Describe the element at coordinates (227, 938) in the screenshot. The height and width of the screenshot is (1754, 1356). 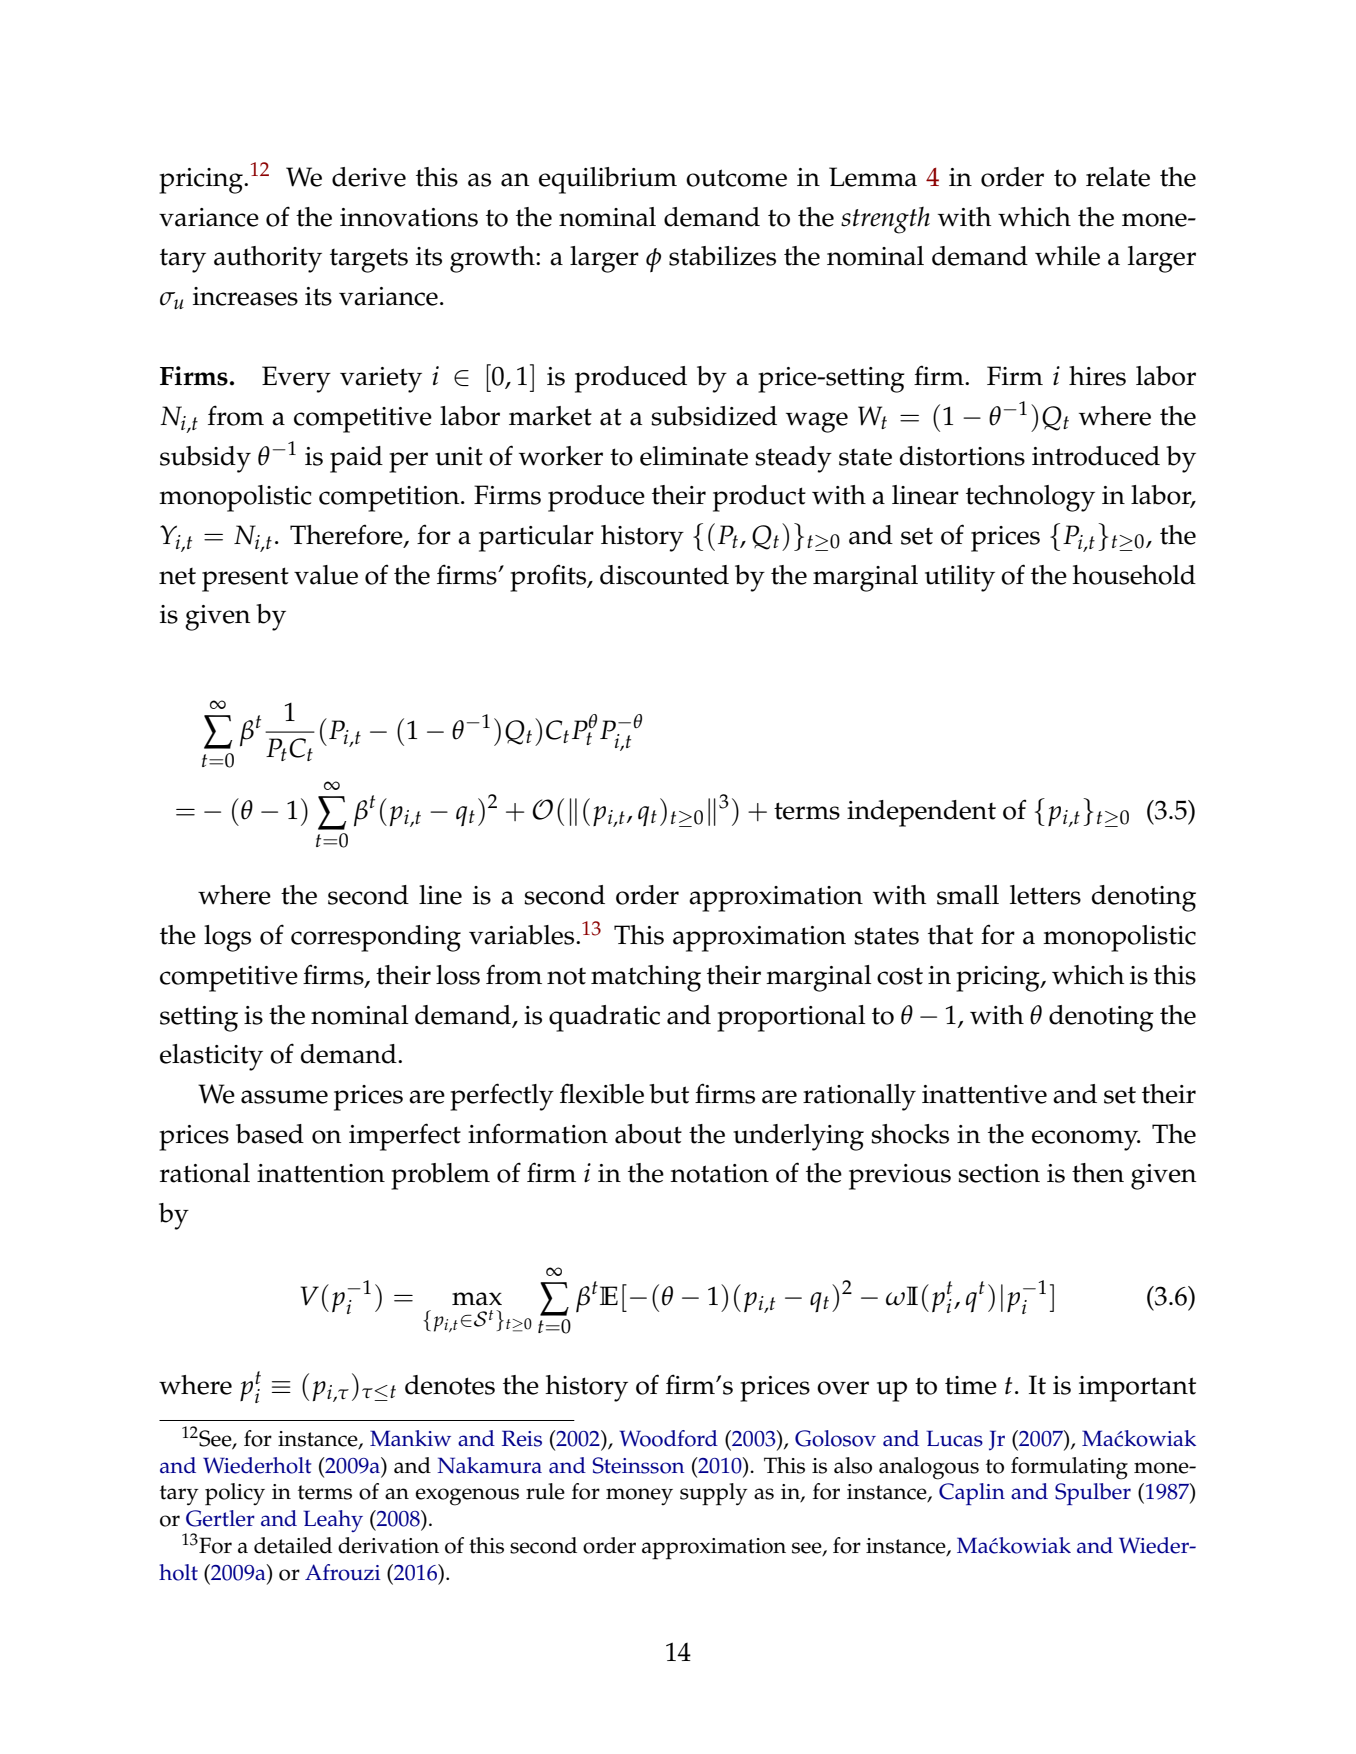
I see `logs` at that location.
